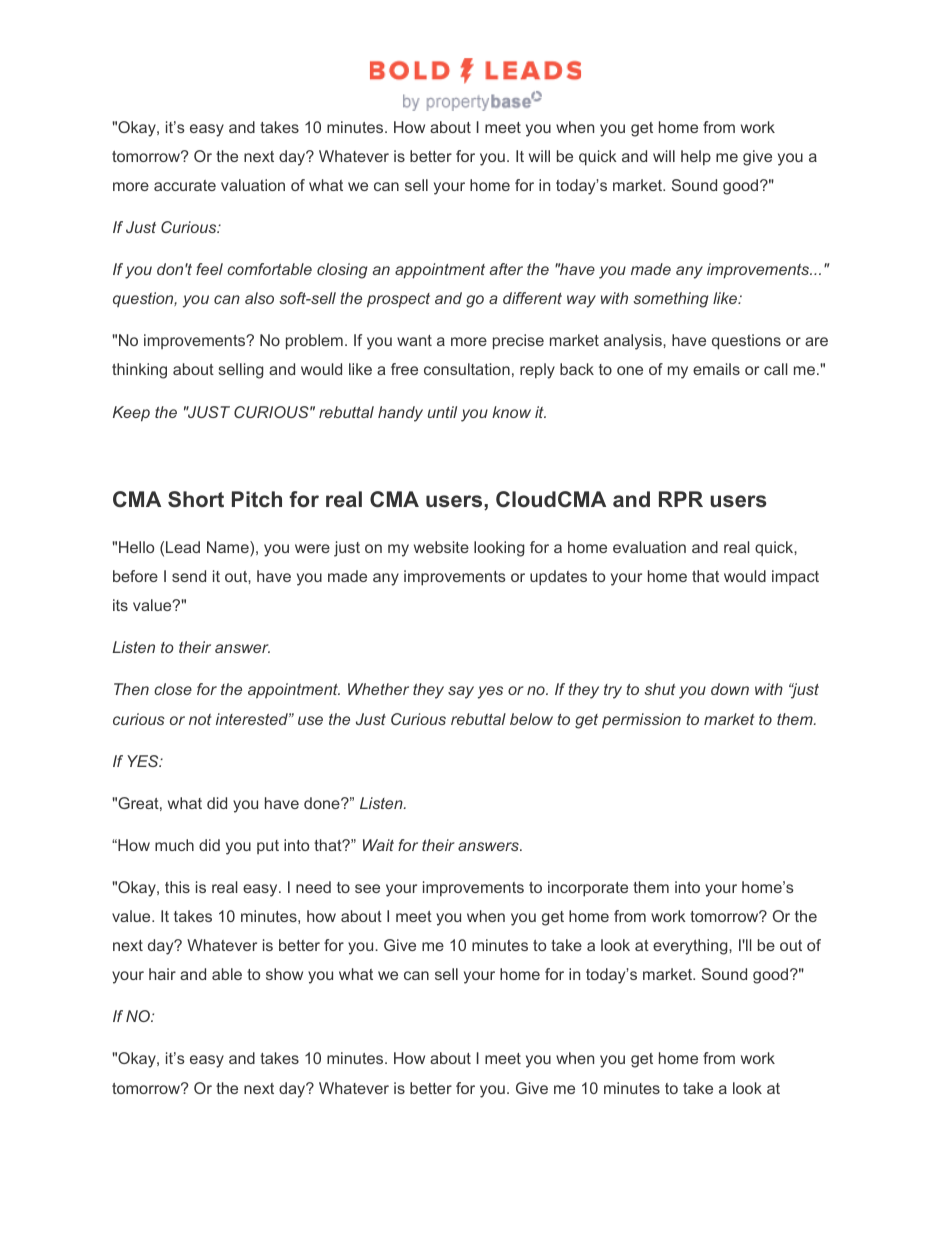 The width and height of the screenshot is (952, 1233). Describe the element at coordinates (185, 185) in the screenshot. I see `accurate` at that location.
